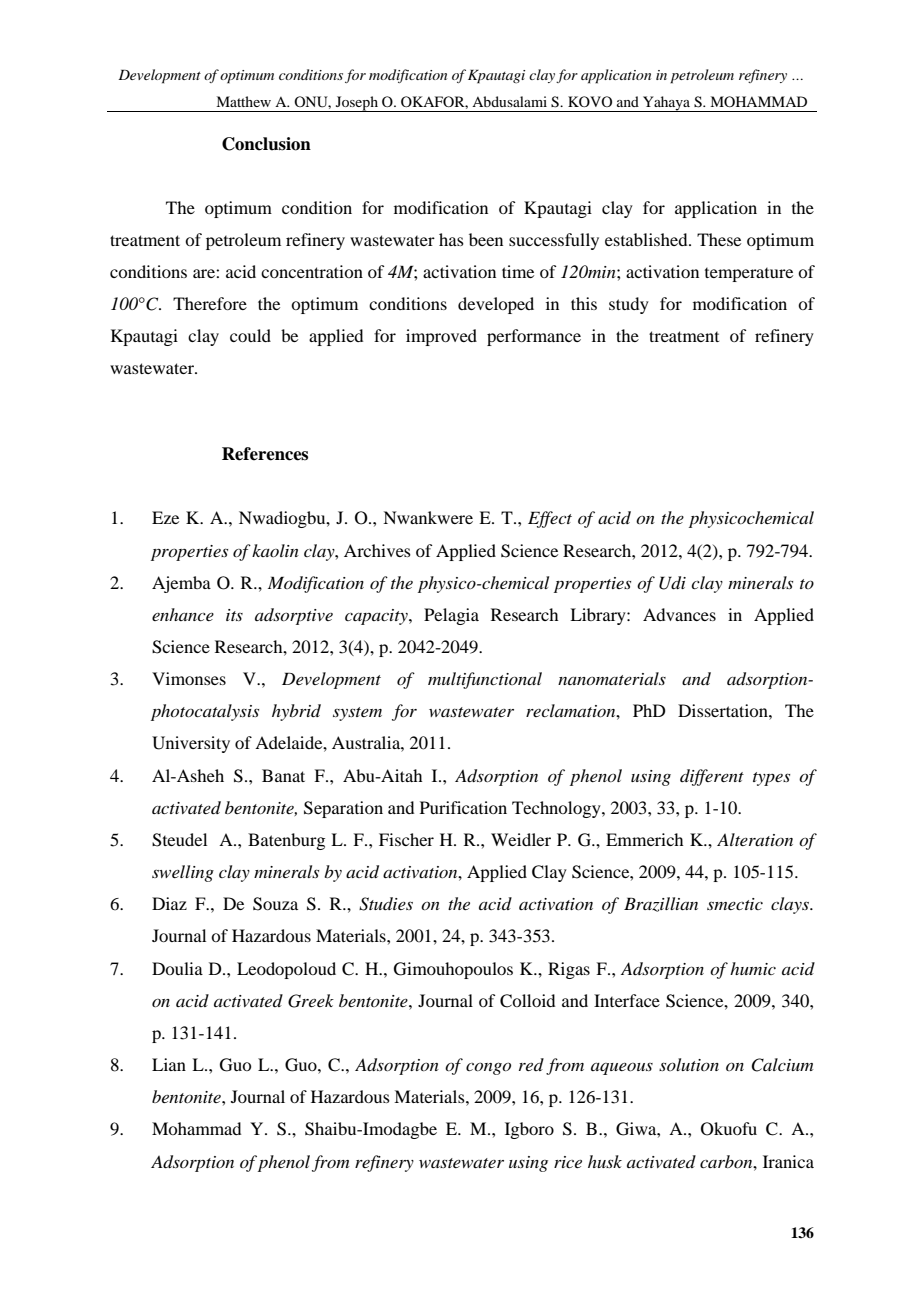 Image resolution: width=924 pixels, height=1308 pixels. I want to click on Studies, so click(386, 904).
